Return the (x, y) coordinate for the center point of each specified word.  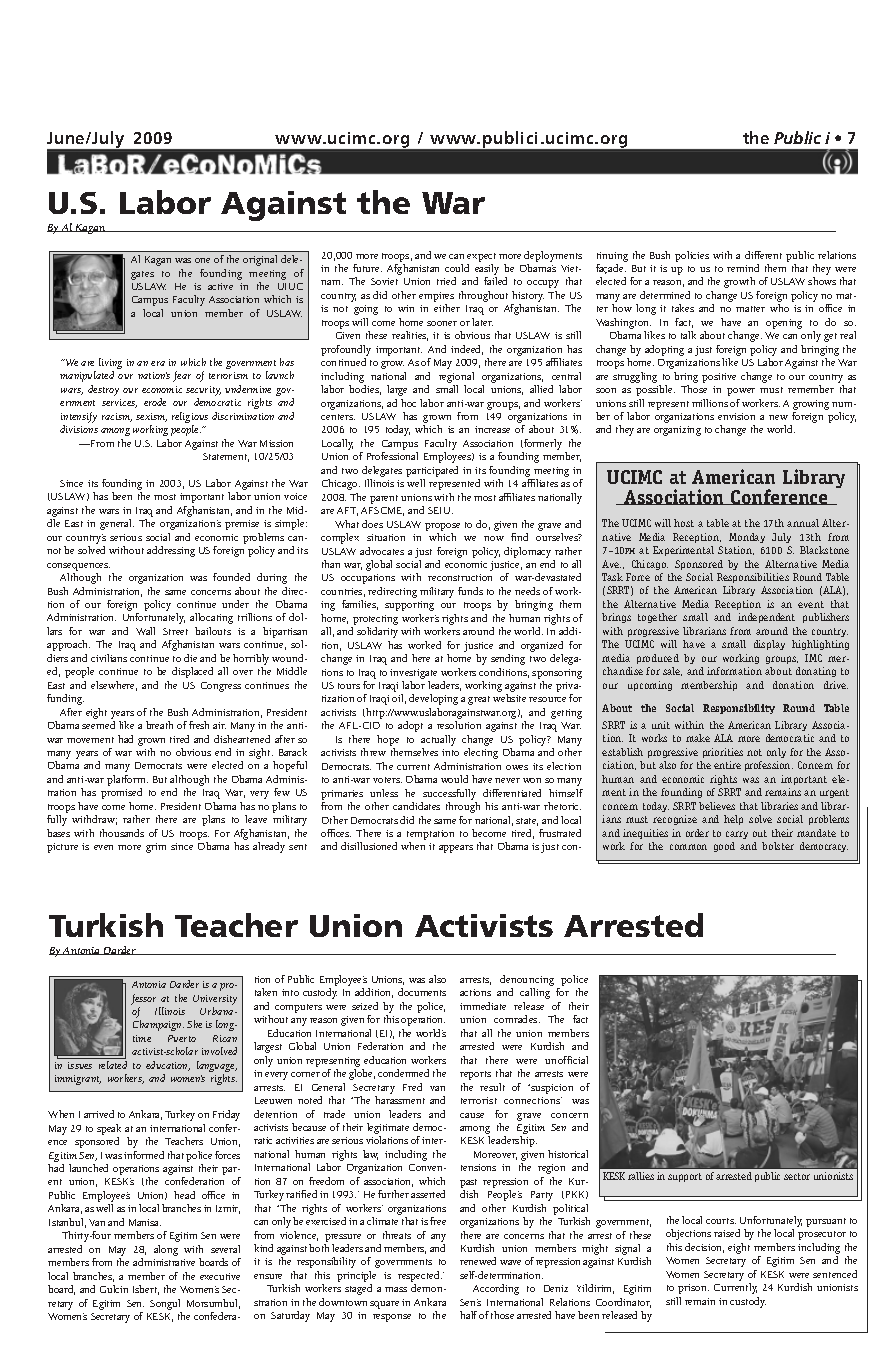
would (454, 779)
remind (743, 268)
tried (446, 281)
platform (127, 782)
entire (727, 765)
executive (220, 1276)
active (220, 286)
